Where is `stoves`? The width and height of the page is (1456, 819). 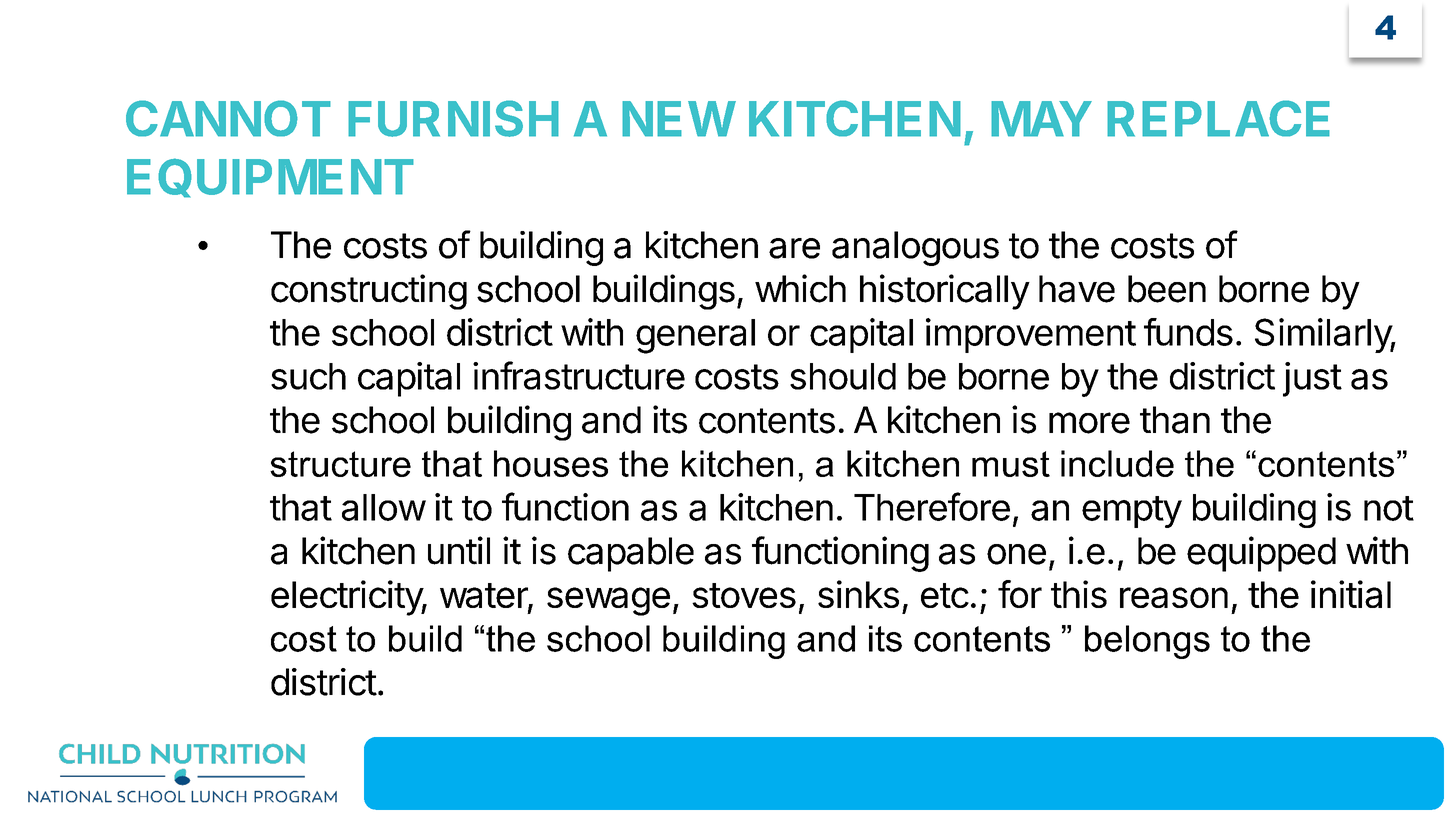 stoves is located at coordinates (744, 595).
